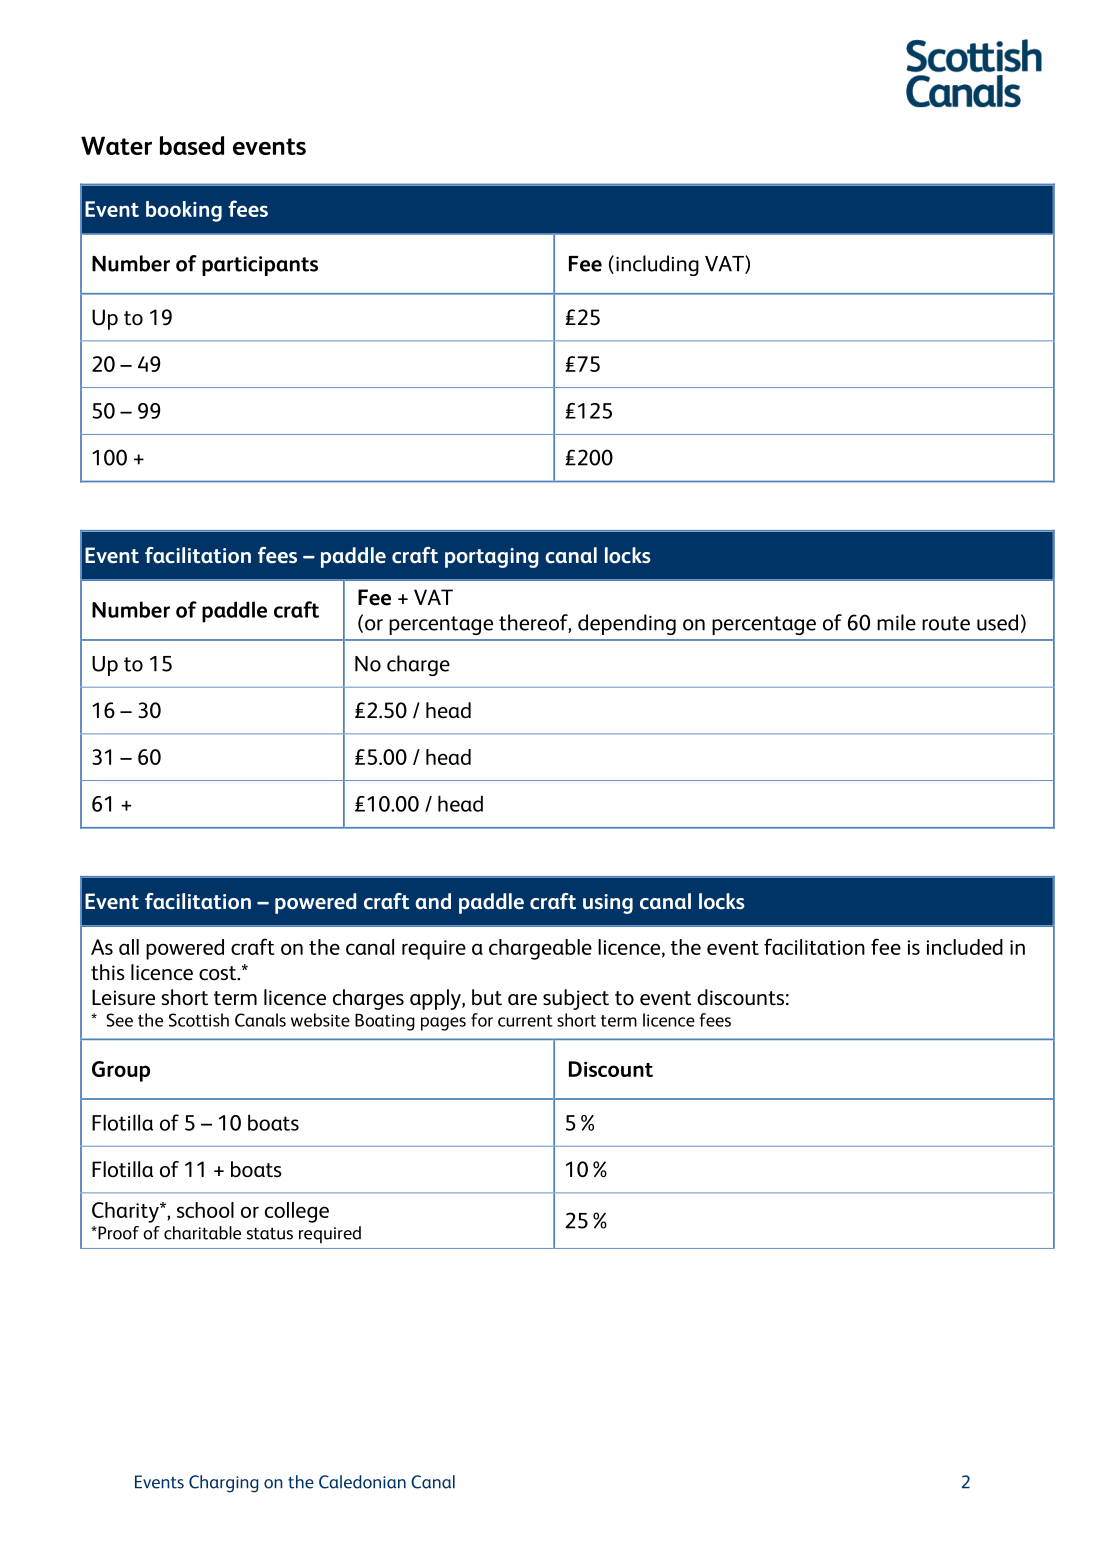 The width and height of the screenshot is (1104, 1561). What do you see at coordinates (362, 1482) in the screenshot?
I see `Caledonian` at bounding box center [362, 1482].
